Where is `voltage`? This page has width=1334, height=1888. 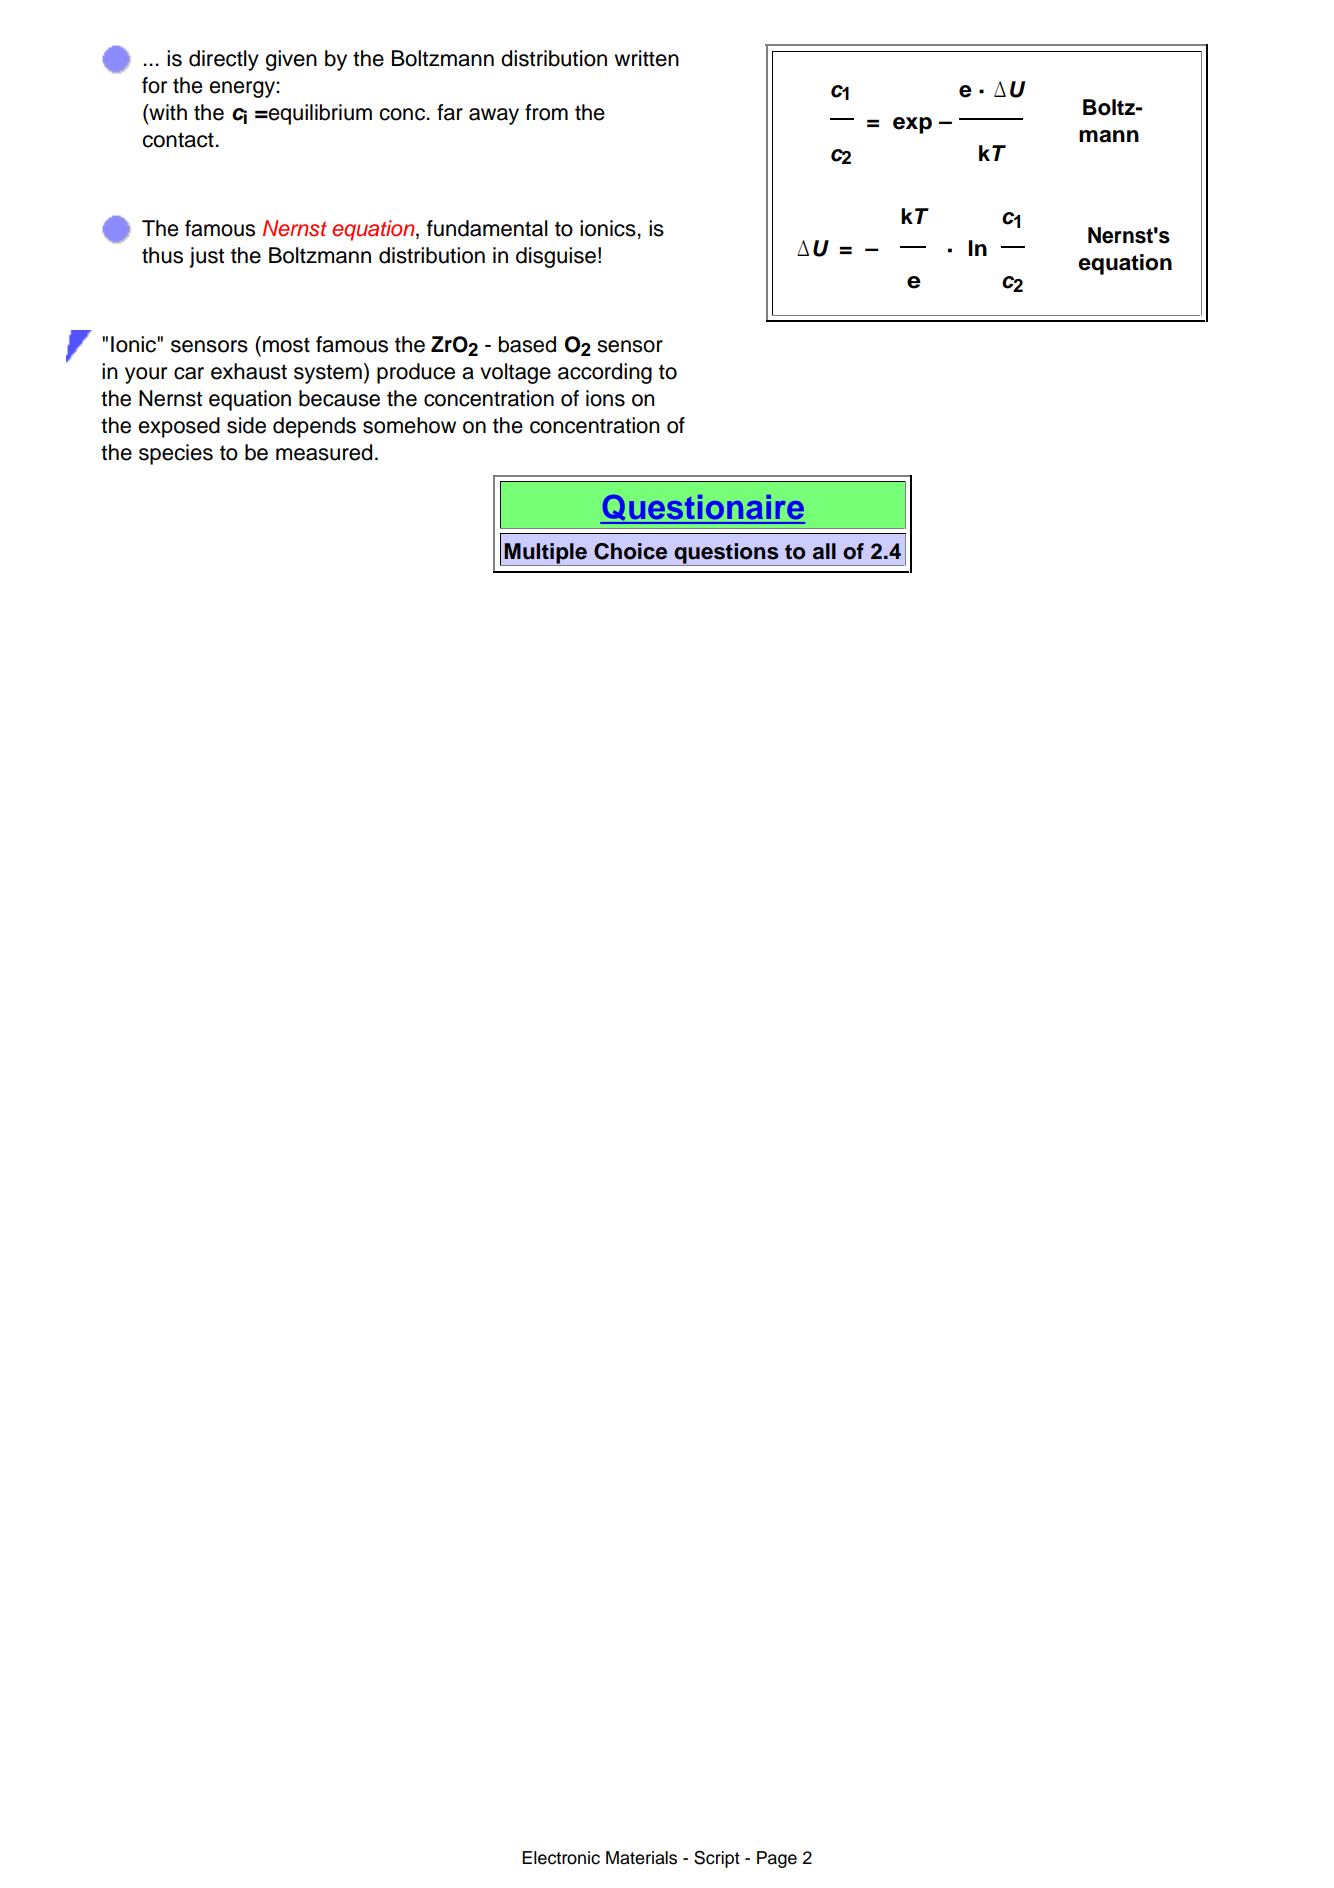
voltage is located at coordinates (515, 373).
